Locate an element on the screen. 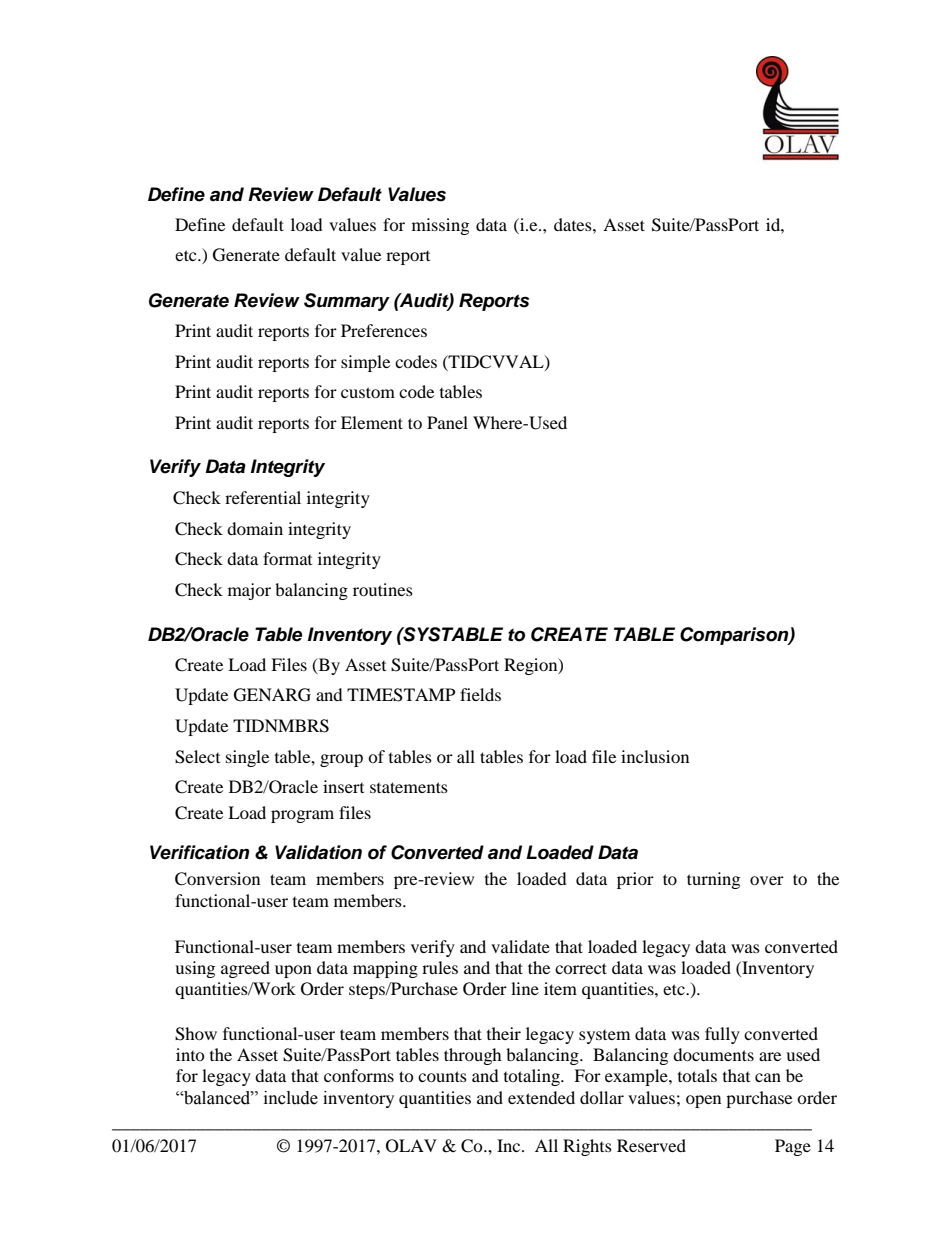  extended is located at coordinates (541, 1097).
